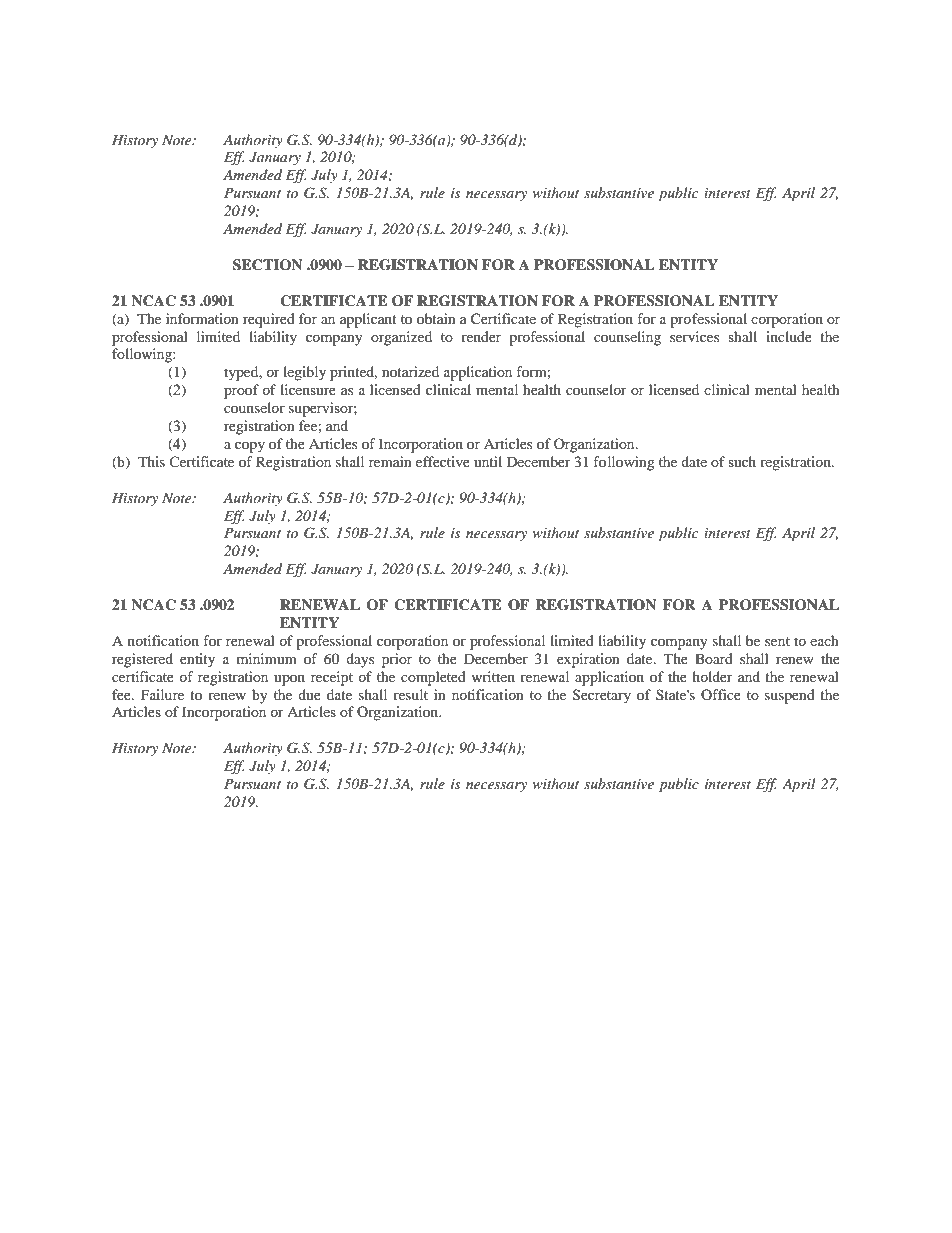 The image size is (952, 1233). I want to click on such, so click(742, 461).
